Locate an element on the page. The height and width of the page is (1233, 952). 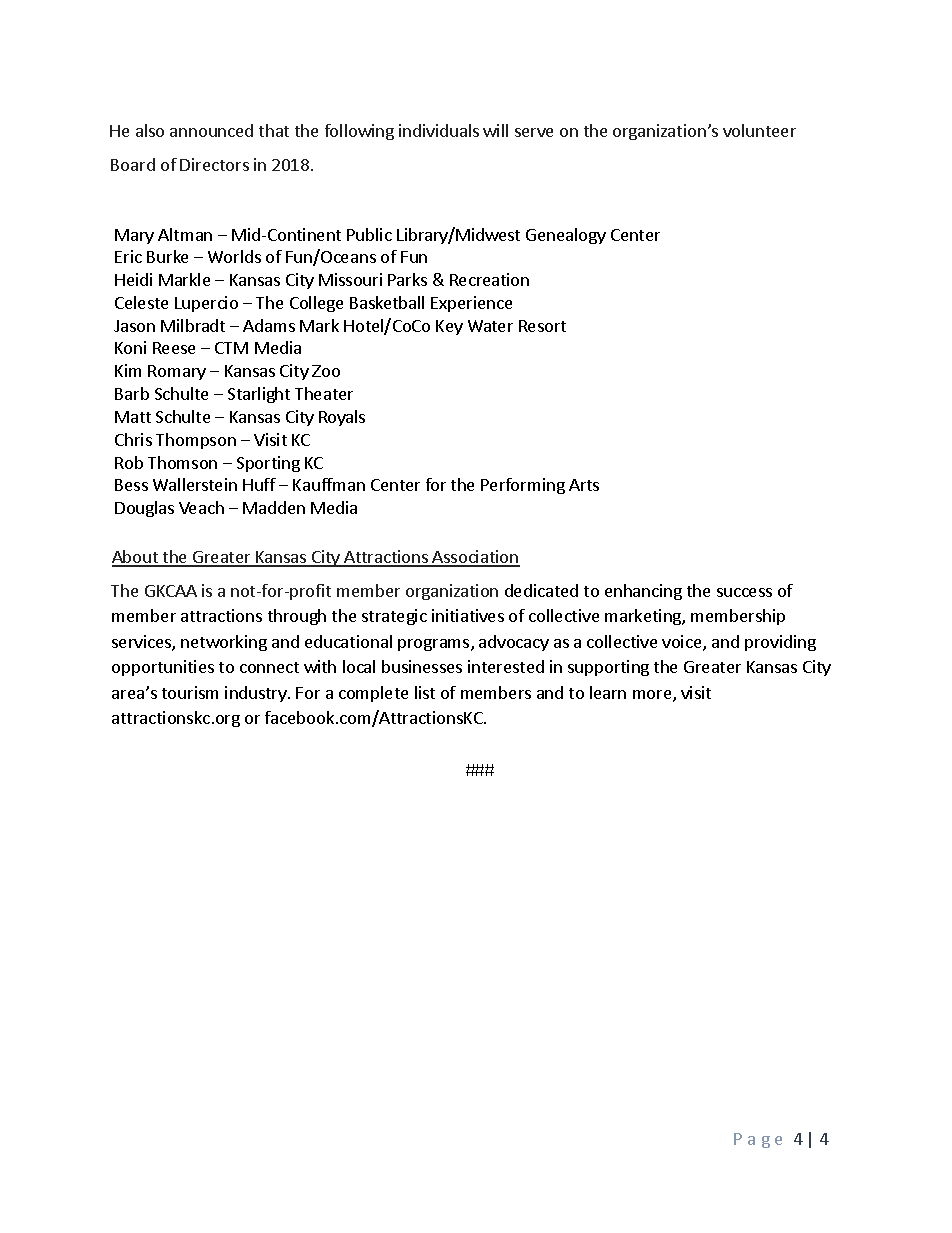
About is located at coordinates (136, 558).
